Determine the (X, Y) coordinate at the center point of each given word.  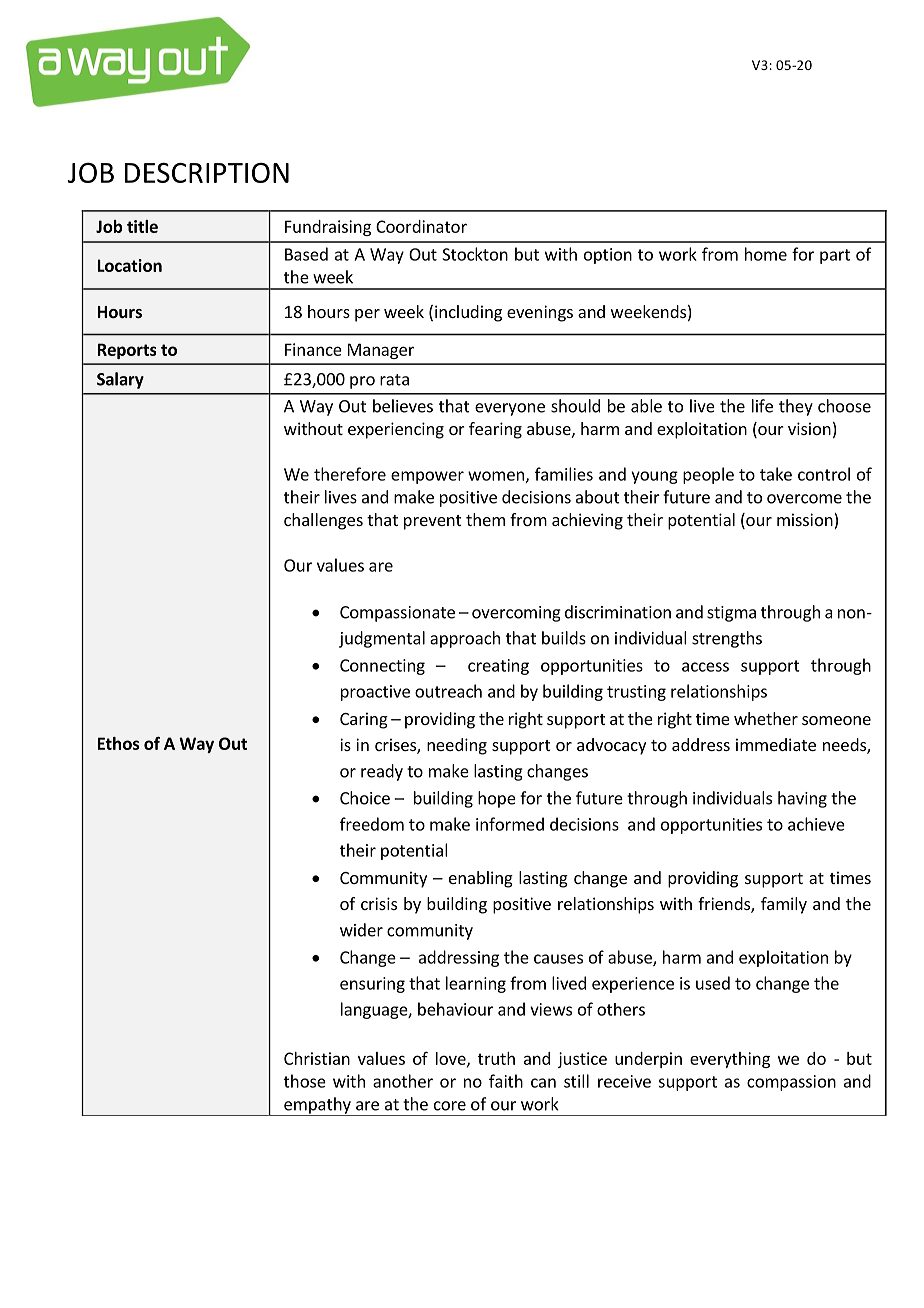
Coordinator (421, 226)
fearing (495, 430)
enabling (481, 879)
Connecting (382, 667)
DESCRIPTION (207, 172)
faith (506, 1081)
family (784, 905)
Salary (120, 380)
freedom (372, 824)
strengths (727, 639)
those (305, 1081)
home (766, 254)
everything (730, 1060)
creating (498, 667)
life (762, 406)
